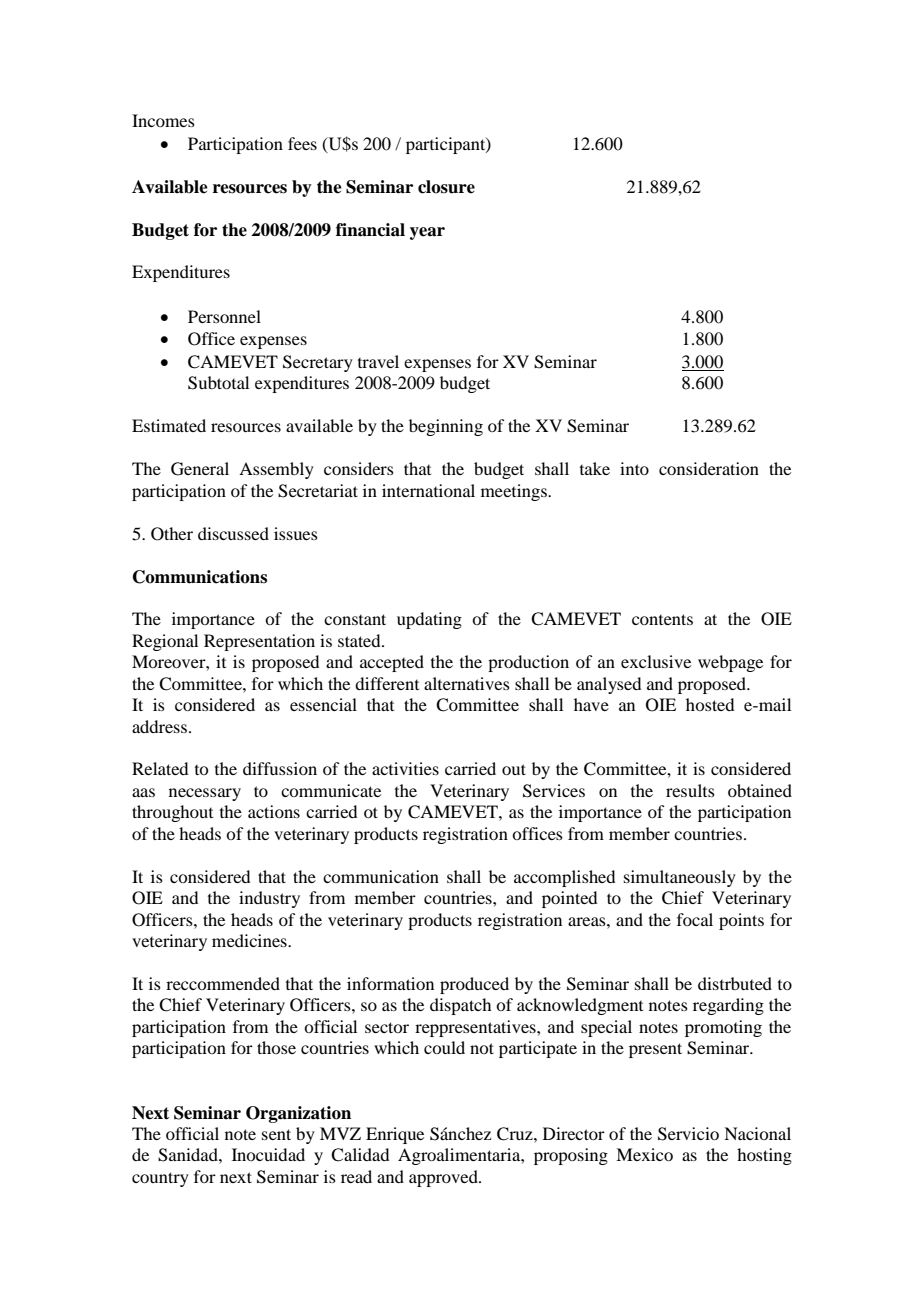 This document has width=924, height=1308. Describe the element at coordinates (446, 187) in the document. I see `closure` at that location.
